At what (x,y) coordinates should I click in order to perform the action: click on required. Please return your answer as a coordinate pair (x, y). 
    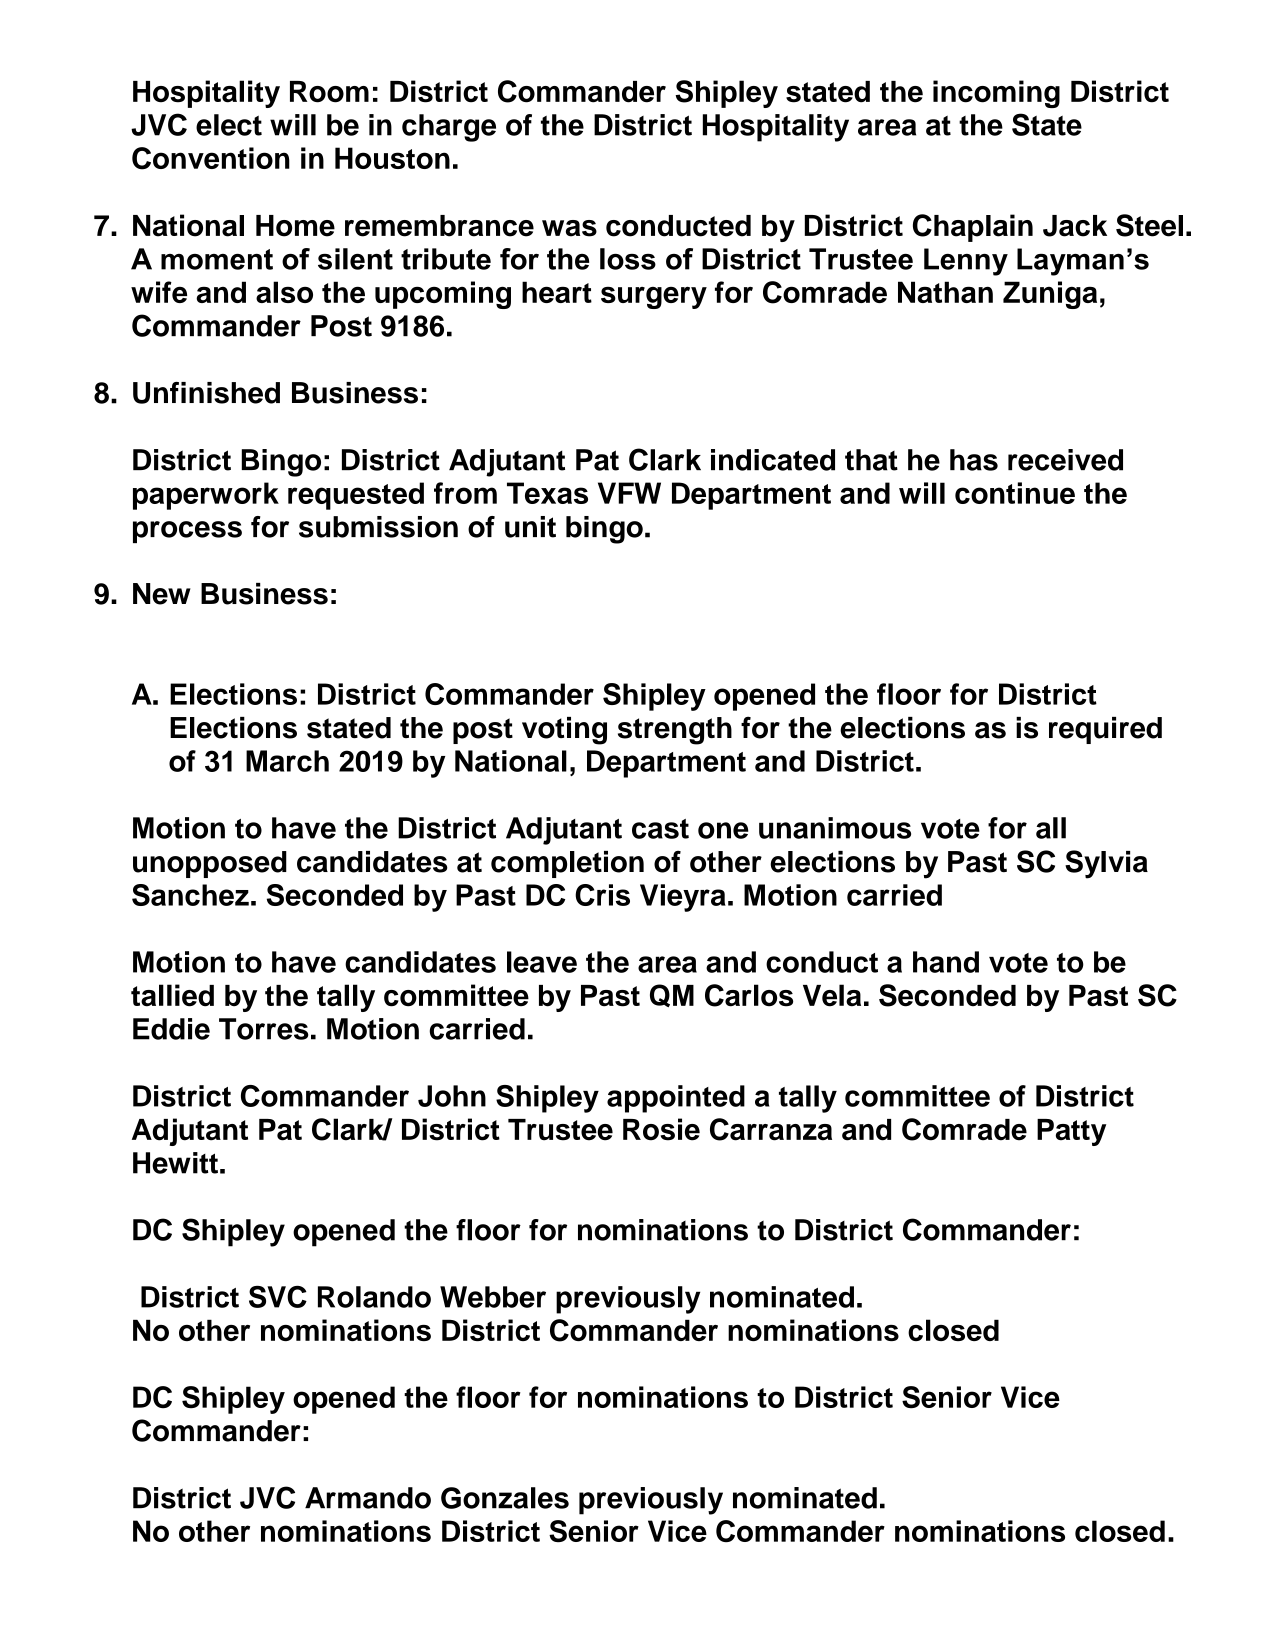
    Looking at the image, I should click on (1105, 730).
